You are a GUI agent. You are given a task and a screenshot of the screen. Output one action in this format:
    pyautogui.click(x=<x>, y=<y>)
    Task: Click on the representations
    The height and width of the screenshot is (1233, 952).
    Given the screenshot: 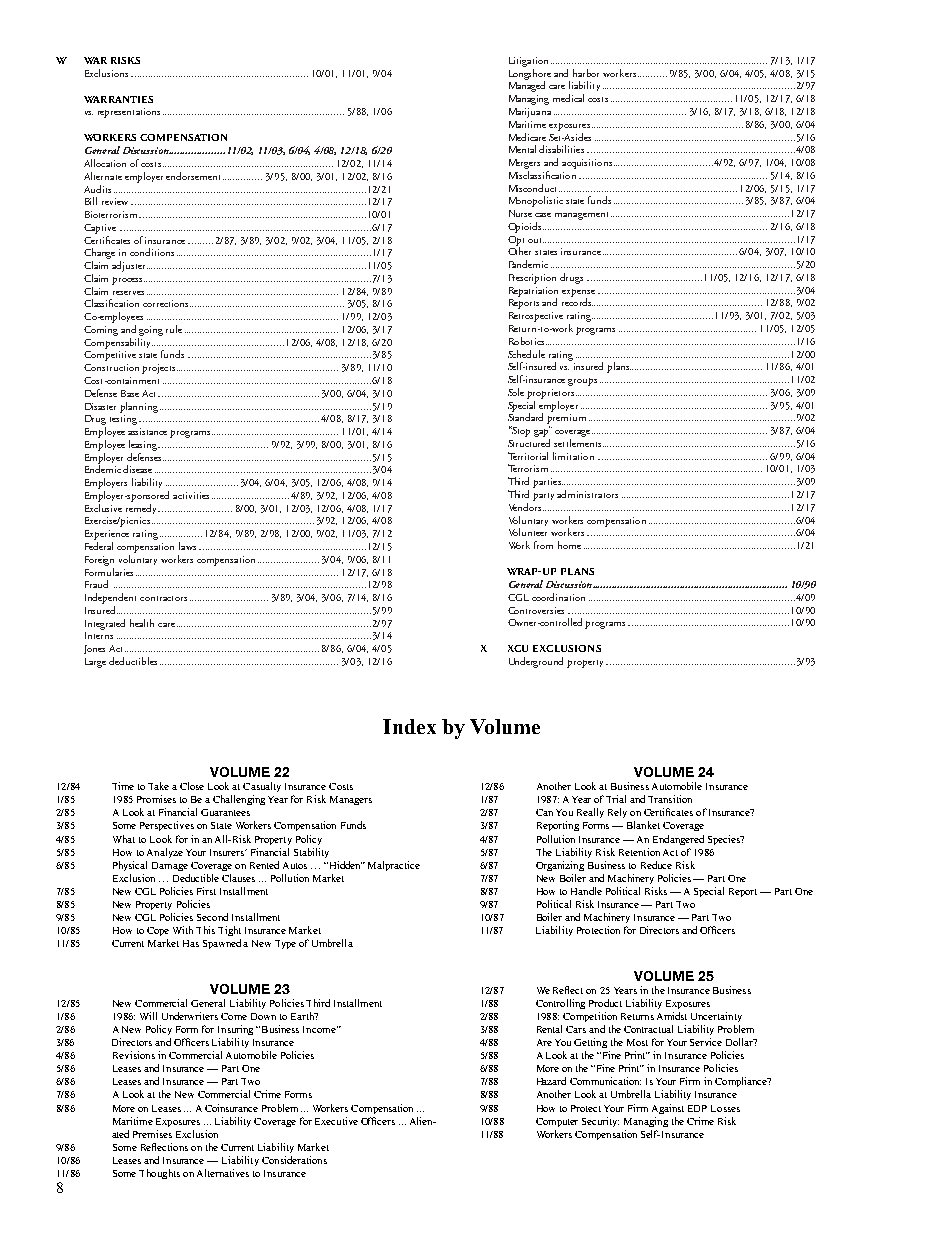 What is the action you would take?
    pyautogui.click(x=129, y=113)
